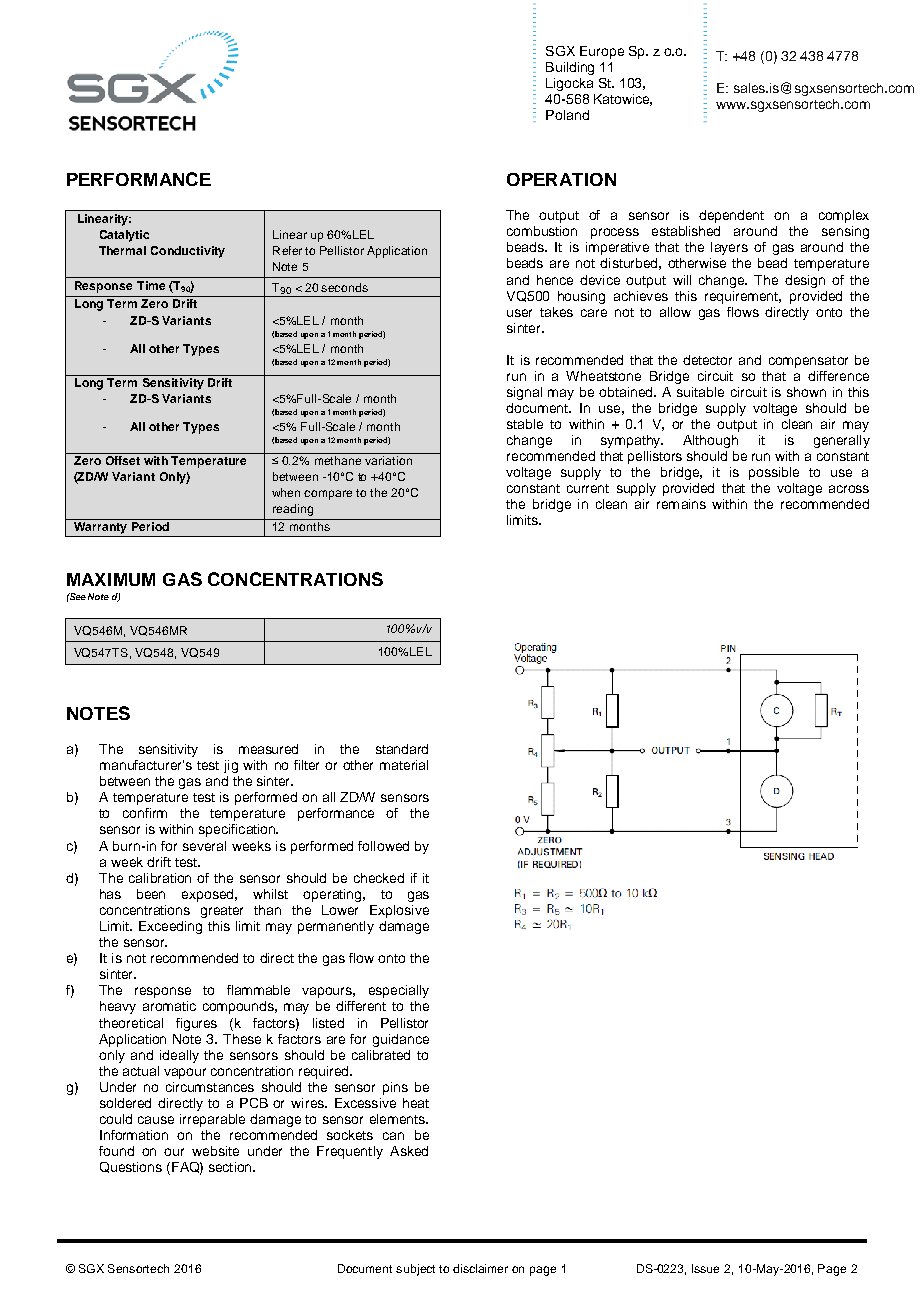 The image size is (924, 1308). What do you see at coordinates (567, 115) in the image?
I see `Poland` at bounding box center [567, 115].
